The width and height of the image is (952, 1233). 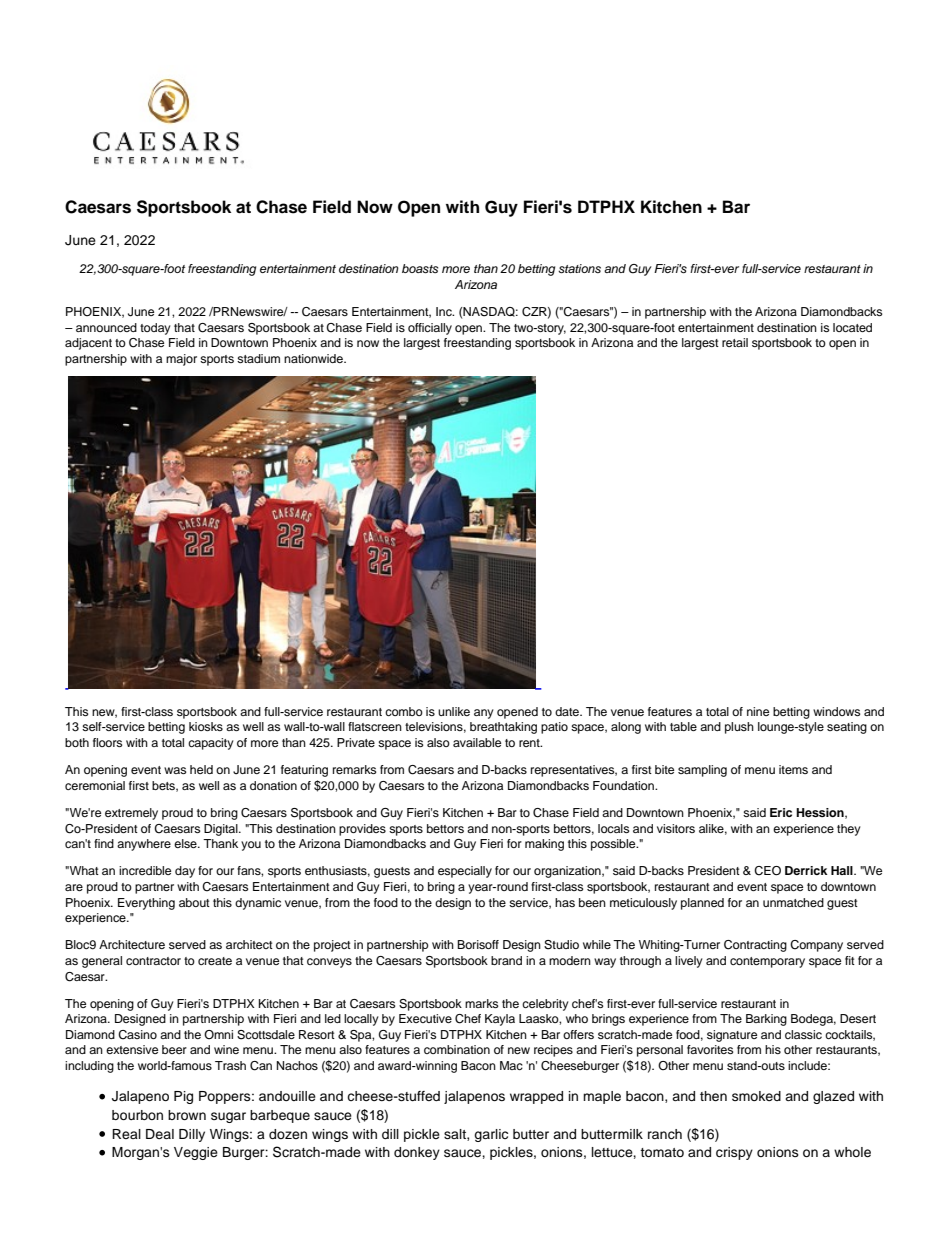 I want to click on boasts, so click(x=420, y=268).
